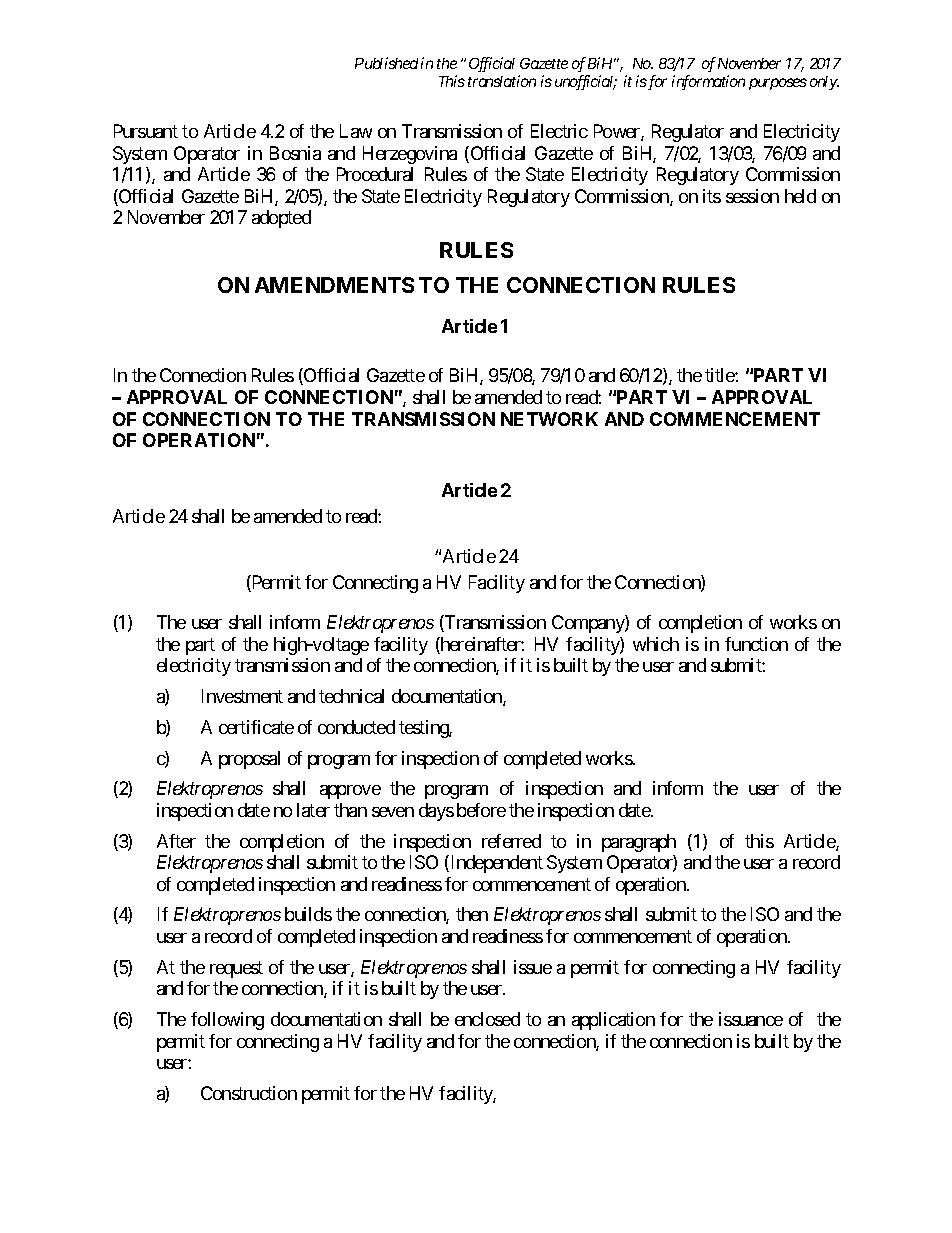 This screenshot has width=952, height=1233. I want to click on Construction, so click(249, 1093).
